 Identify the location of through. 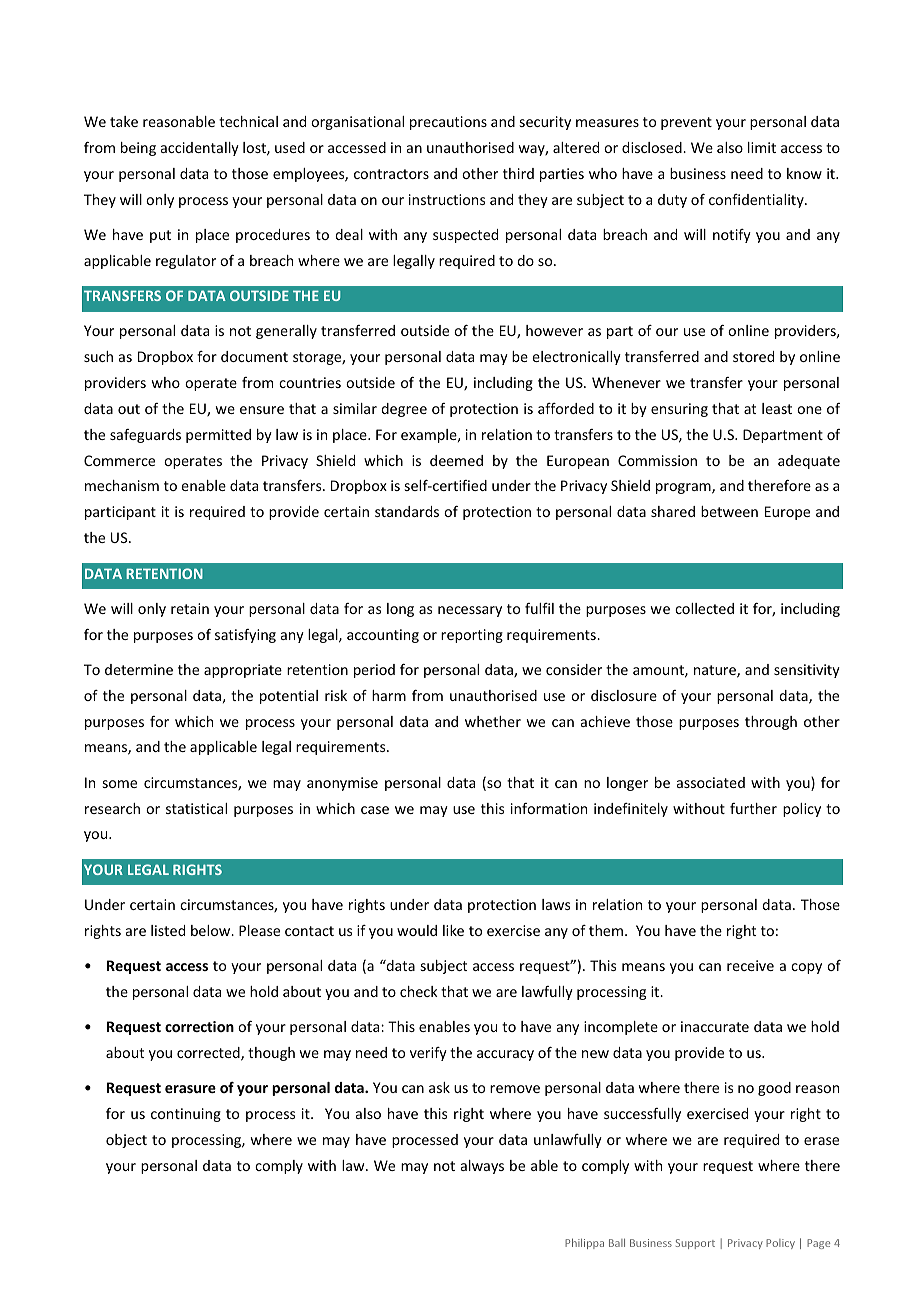
(771, 723).
